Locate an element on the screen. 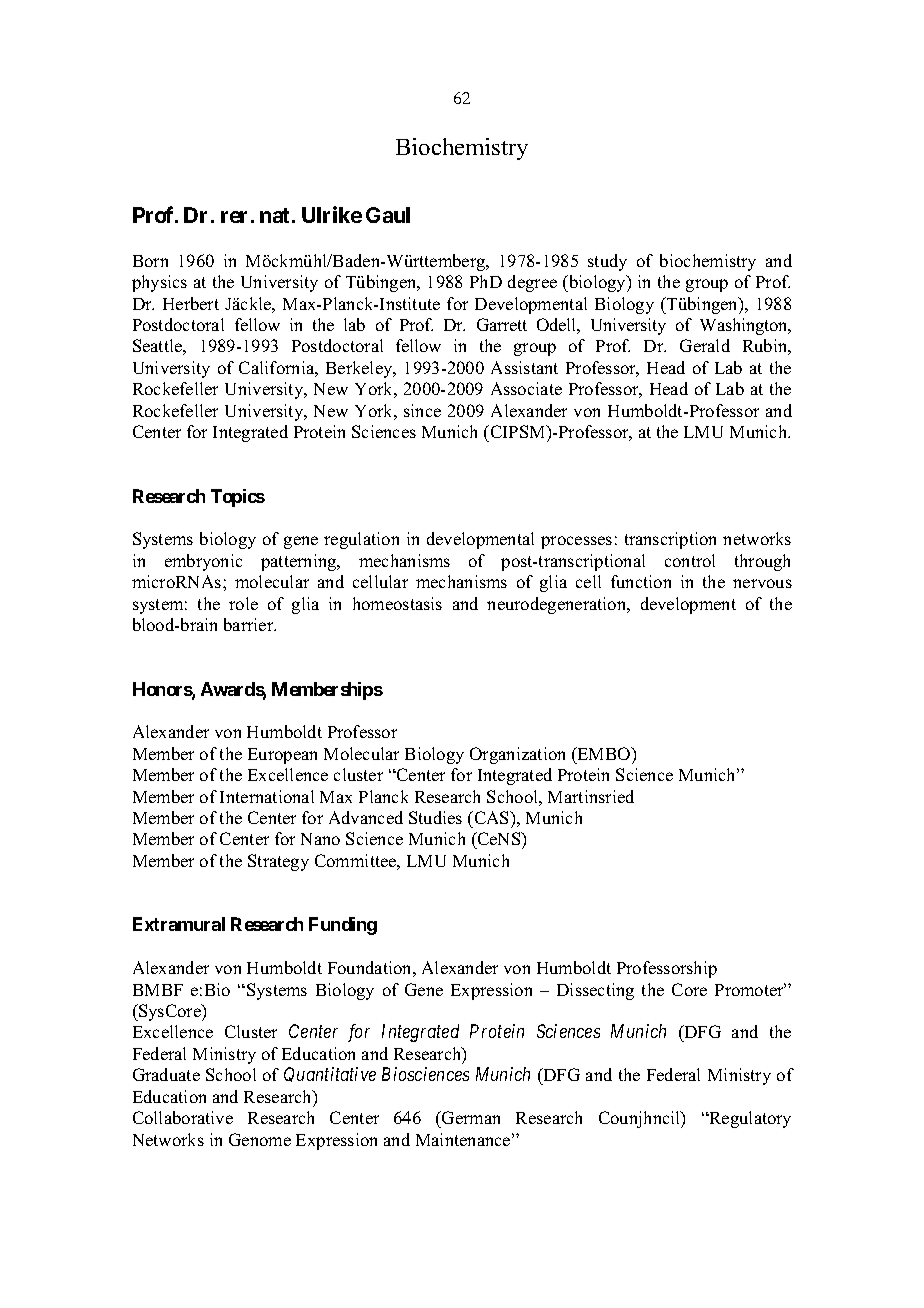 The image size is (924, 1308). barrier is located at coordinates (250, 624).
